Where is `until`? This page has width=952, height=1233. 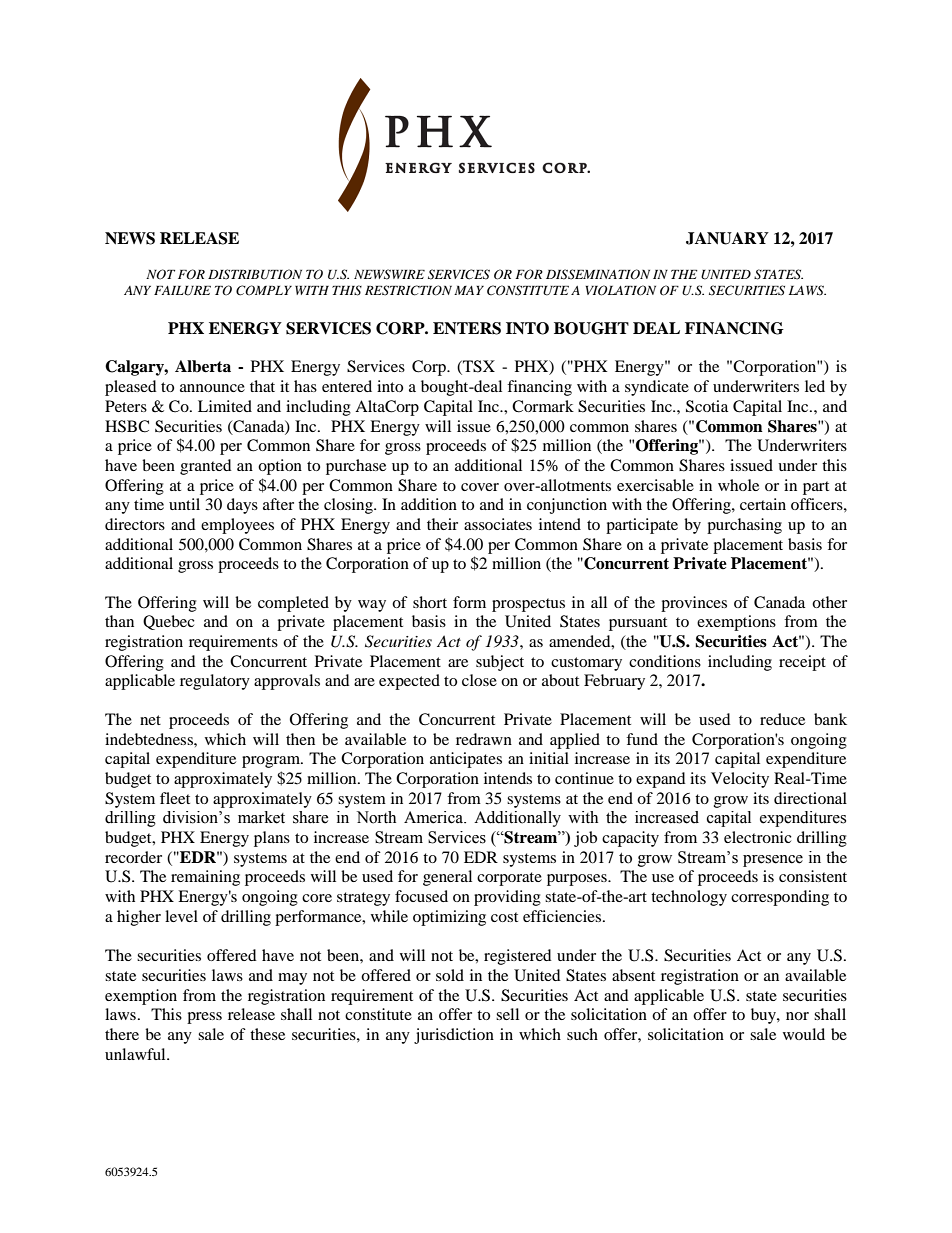
until is located at coordinates (184, 504).
